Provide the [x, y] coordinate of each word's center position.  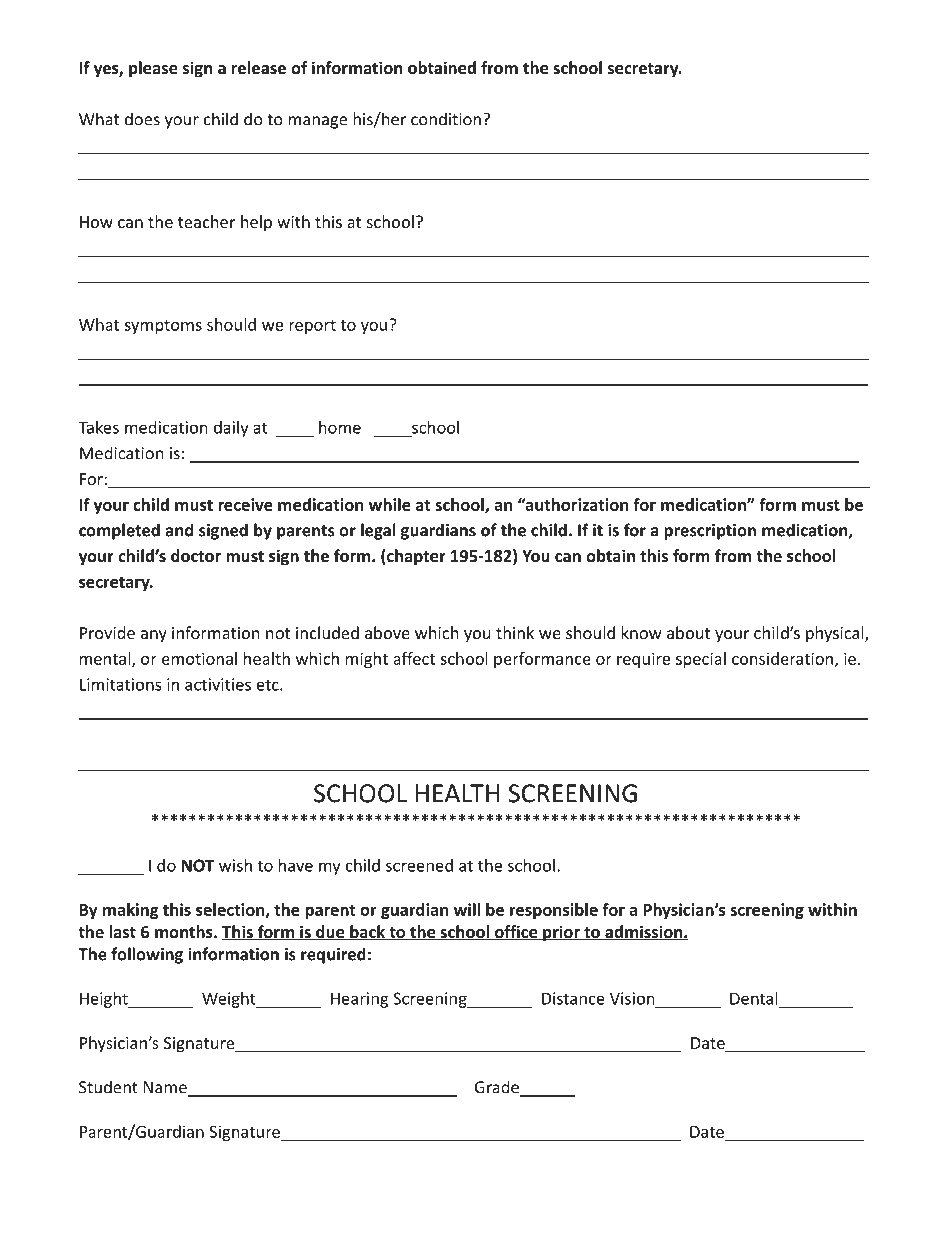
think [515, 632]
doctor [196, 555]
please [153, 69]
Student [108, 1087]
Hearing [360, 1000]
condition [446, 119]
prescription [710, 532]
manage [318, 122]
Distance [573, 998]
